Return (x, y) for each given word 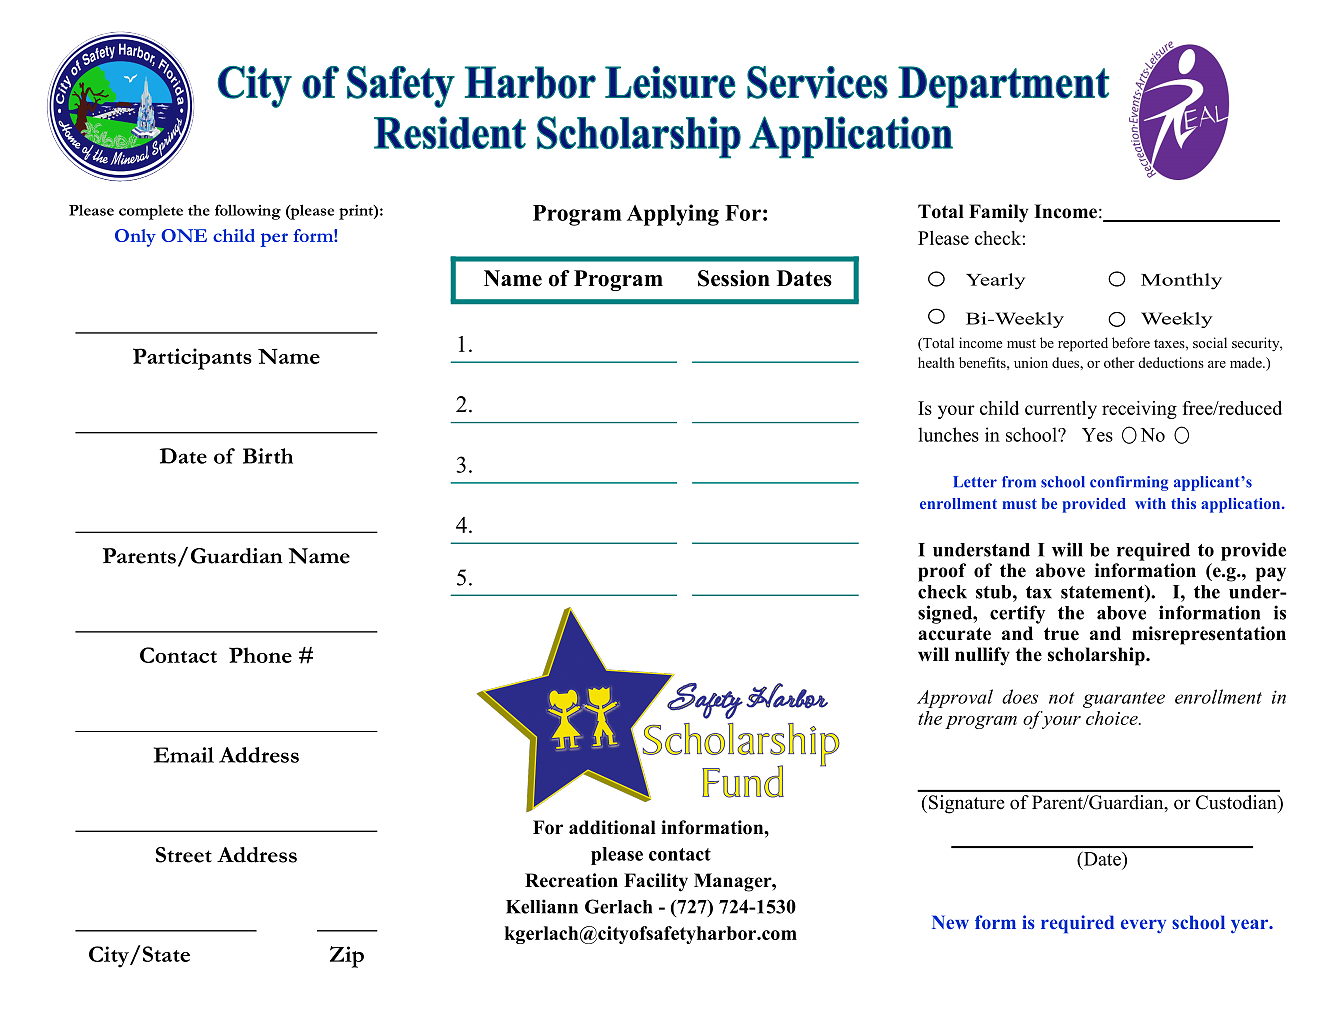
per (274, 240)
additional (612, 827)
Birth (268, 456)
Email (184, 755)
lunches (948, 434)
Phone (260, 655)
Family (998, 213)
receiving (1139, 410)
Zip (347, 957)
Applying (673, 215)
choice (1113, 718)
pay (1271, 574)
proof (942, 572)
